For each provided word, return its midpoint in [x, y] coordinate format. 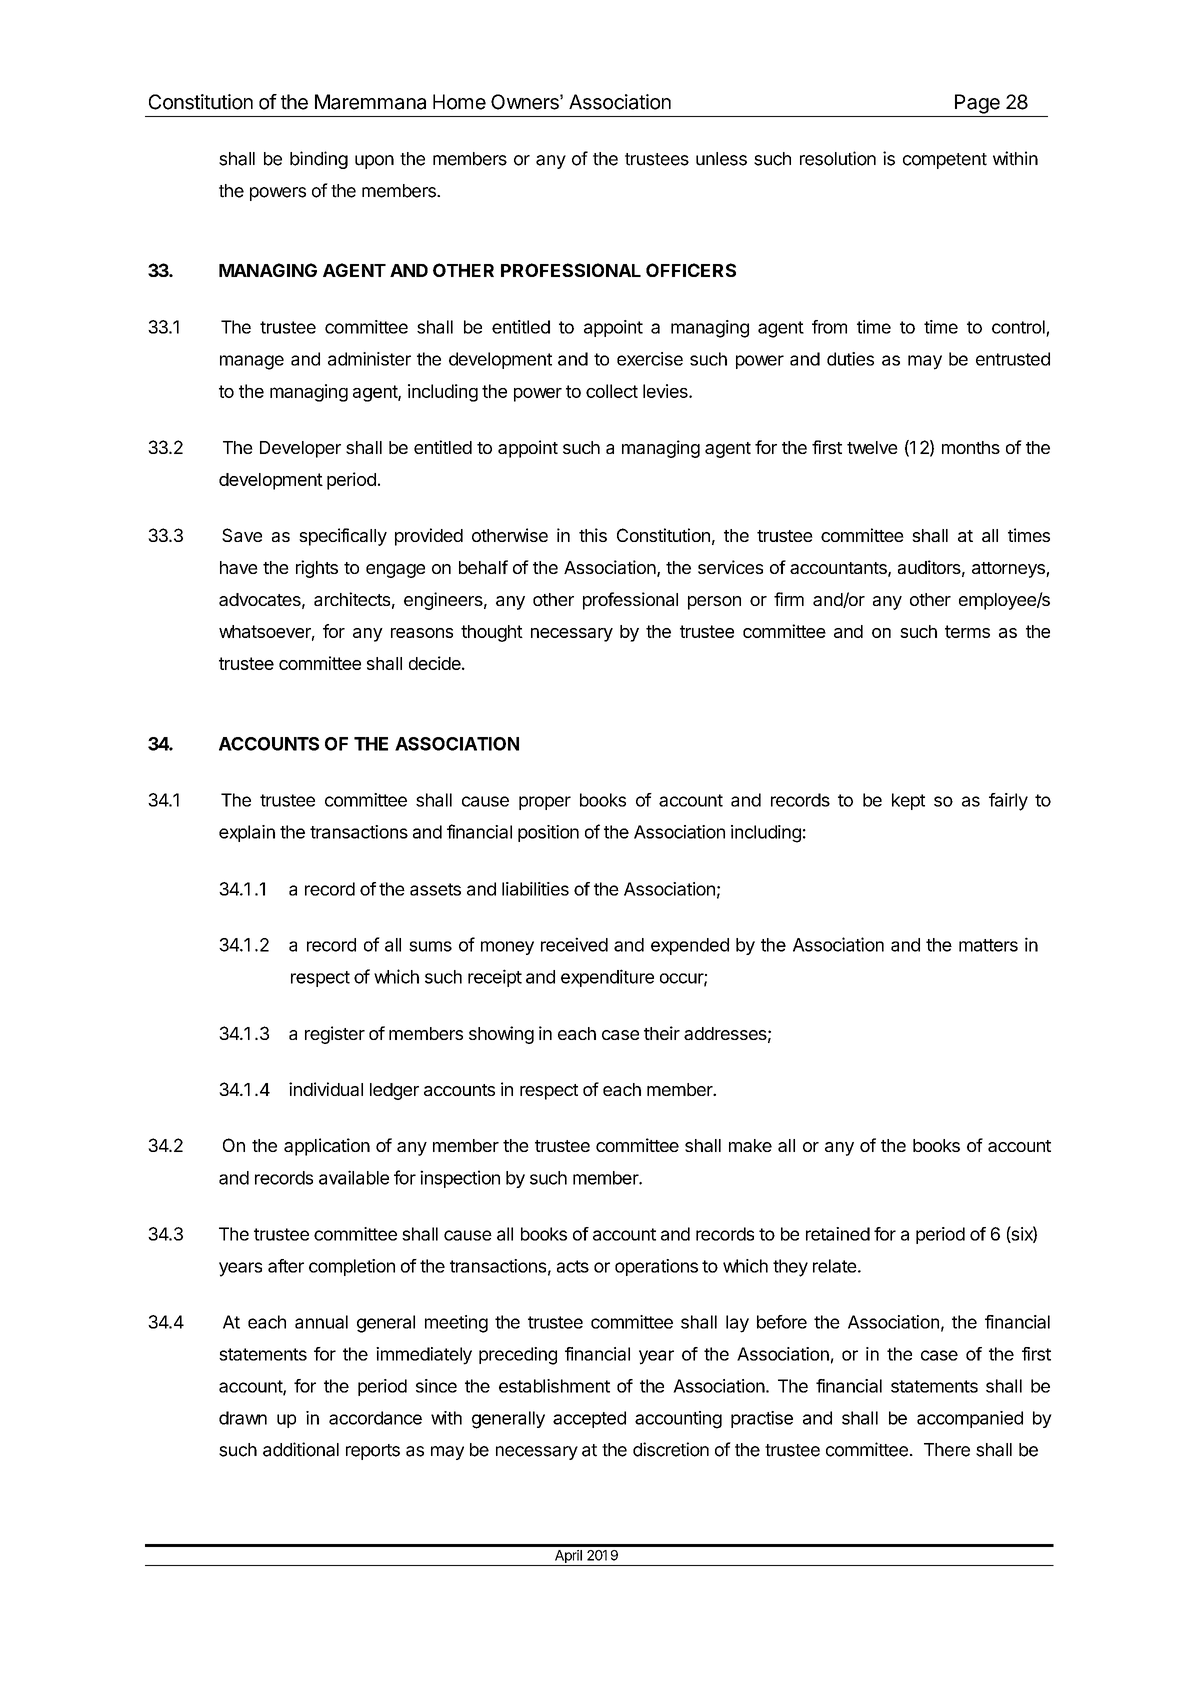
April [568, 1558]
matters [988, 945]
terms [967, 631]
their [662, 1033]
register [335, 1035]
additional [301, 1449]
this [593, 535]
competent [945, 161]
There [947, 1450]
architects [352, 599]
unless [721, 159]
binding [319, 160]
